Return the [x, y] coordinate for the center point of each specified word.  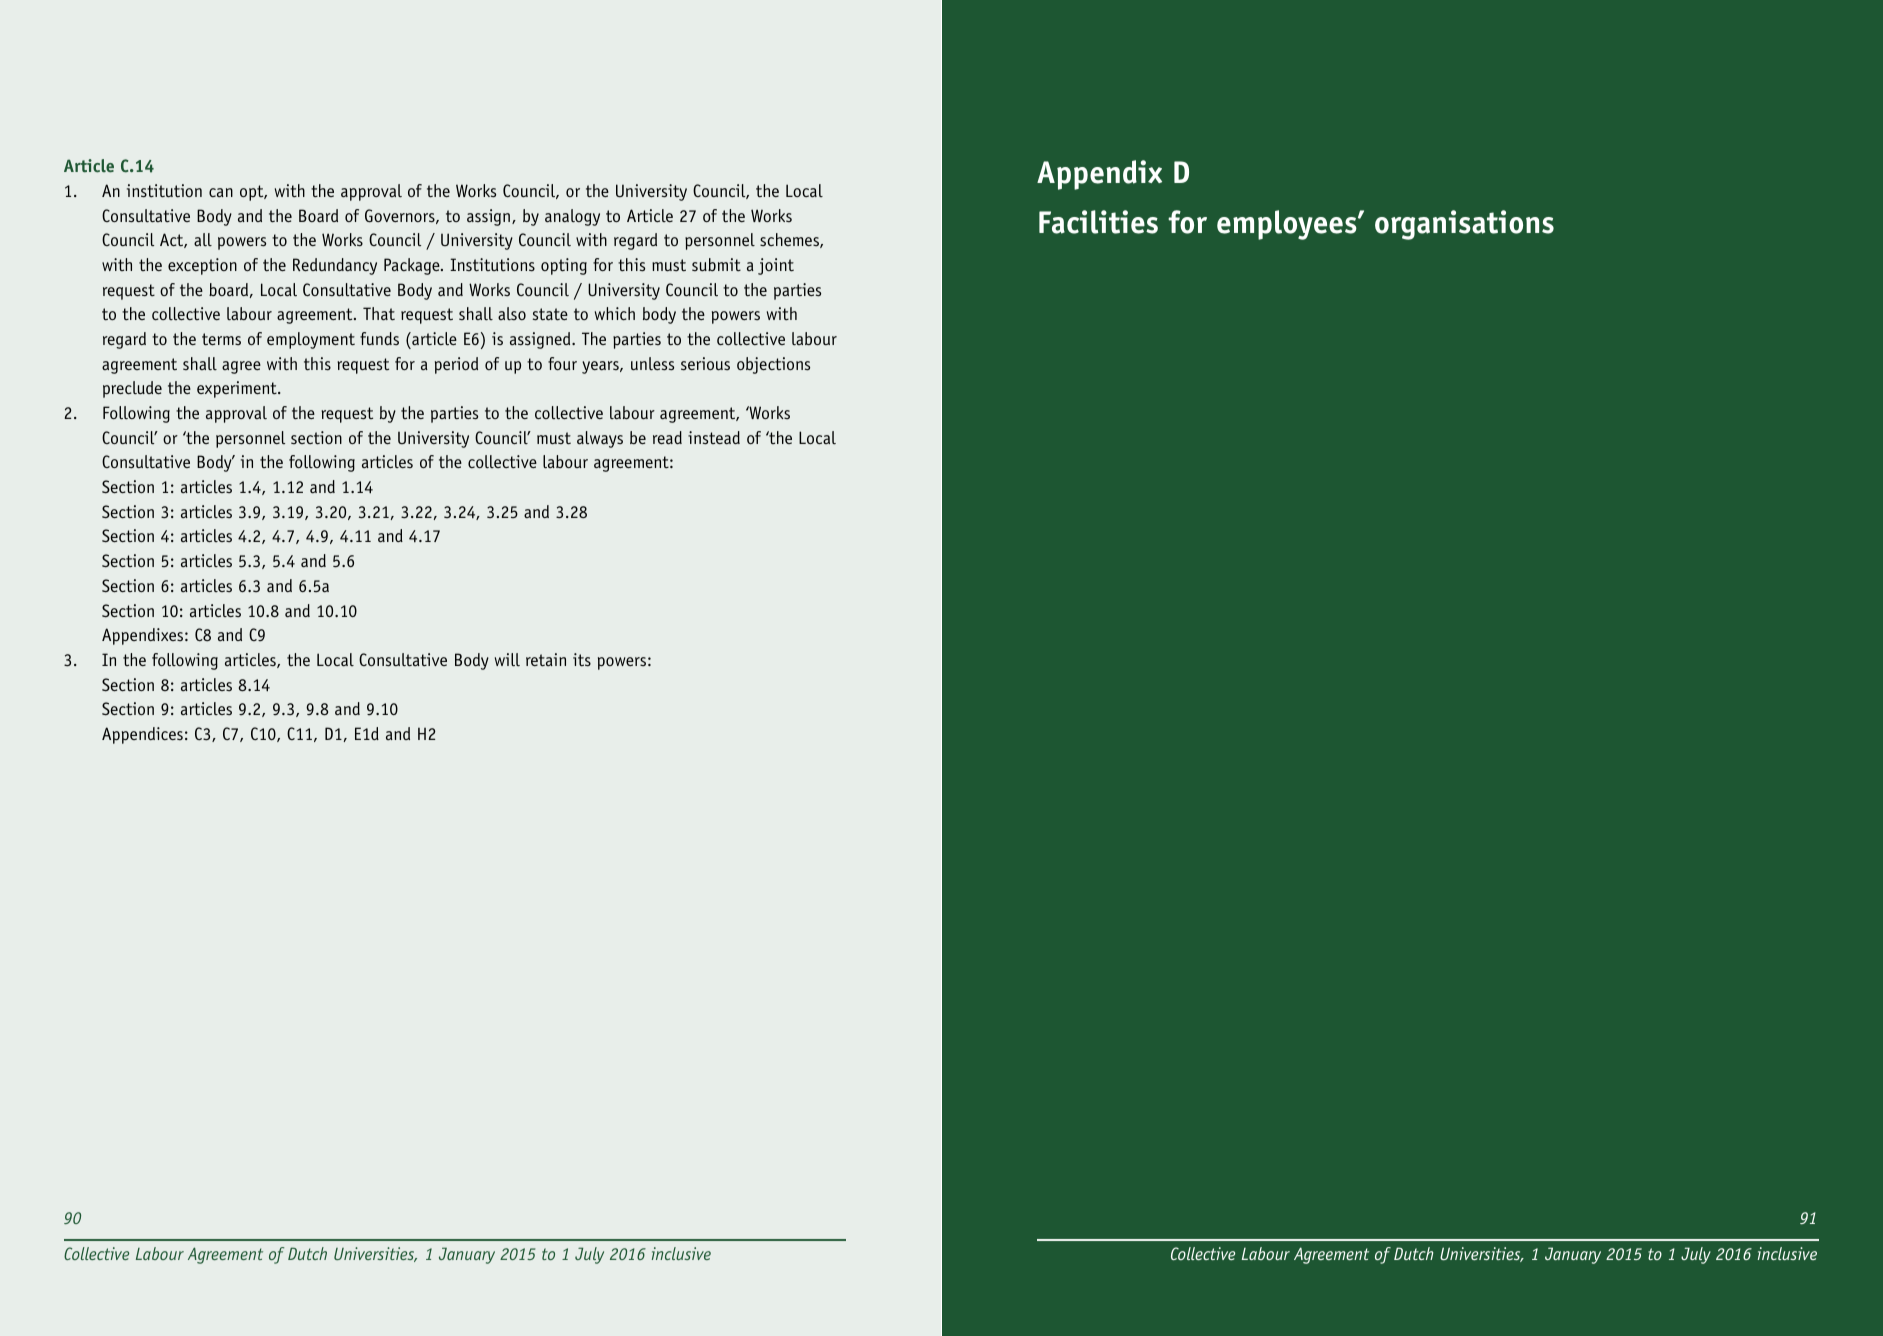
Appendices [142, 735]
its [582, 660]
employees [1288, 225]
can [221, 192]
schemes [790, 240]
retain [546, 659]
